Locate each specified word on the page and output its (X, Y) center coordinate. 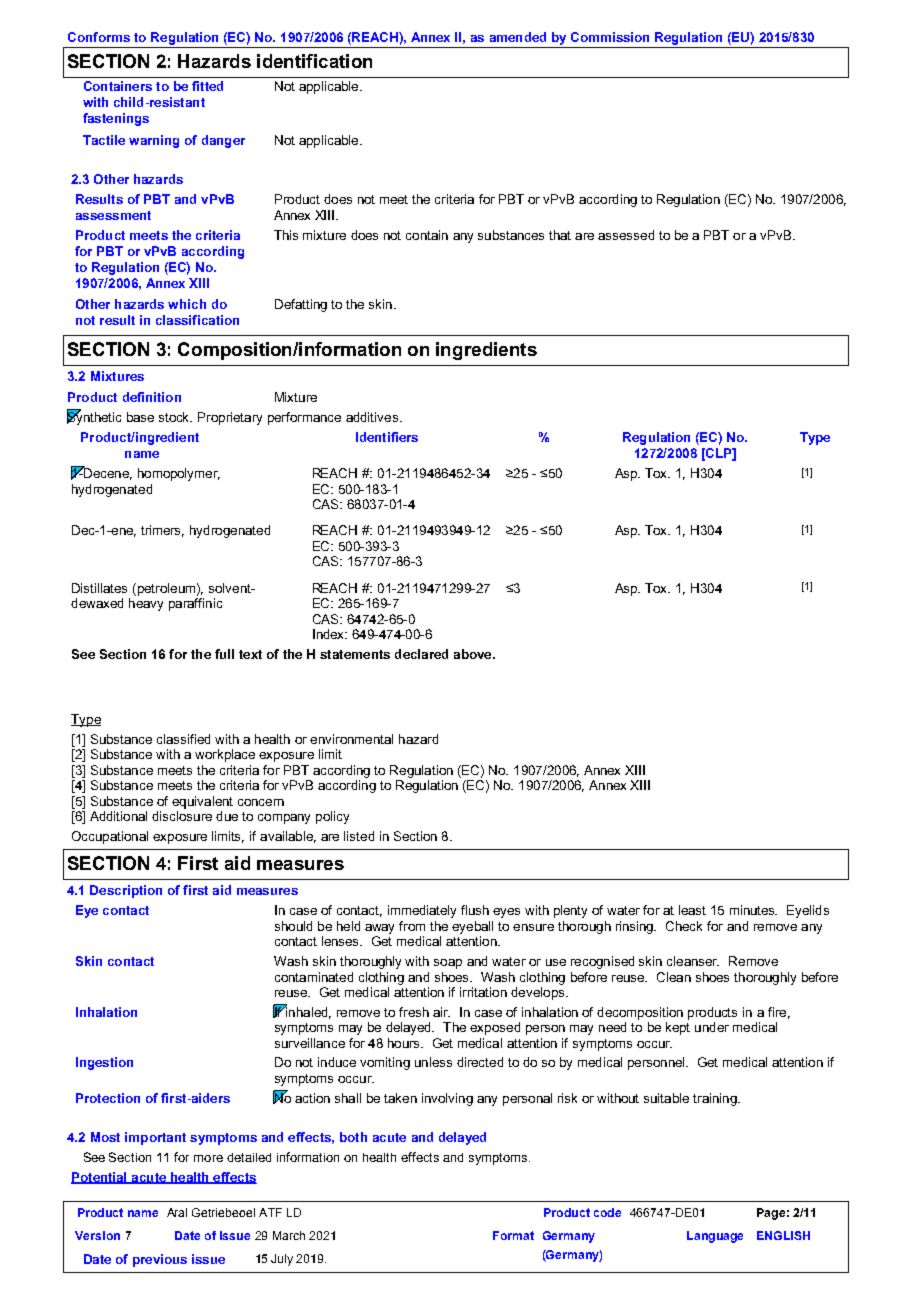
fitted (207, 86)
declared (421, 654)
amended (518, 37)
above (474, 654)
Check (684, 926)
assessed (626, 235)
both (353, 1137)
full (224, 654)
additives (373, 417)
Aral (177, 1212)
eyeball (472, 927)
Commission (610, 37)
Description (126, 891)
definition (152, 397)
